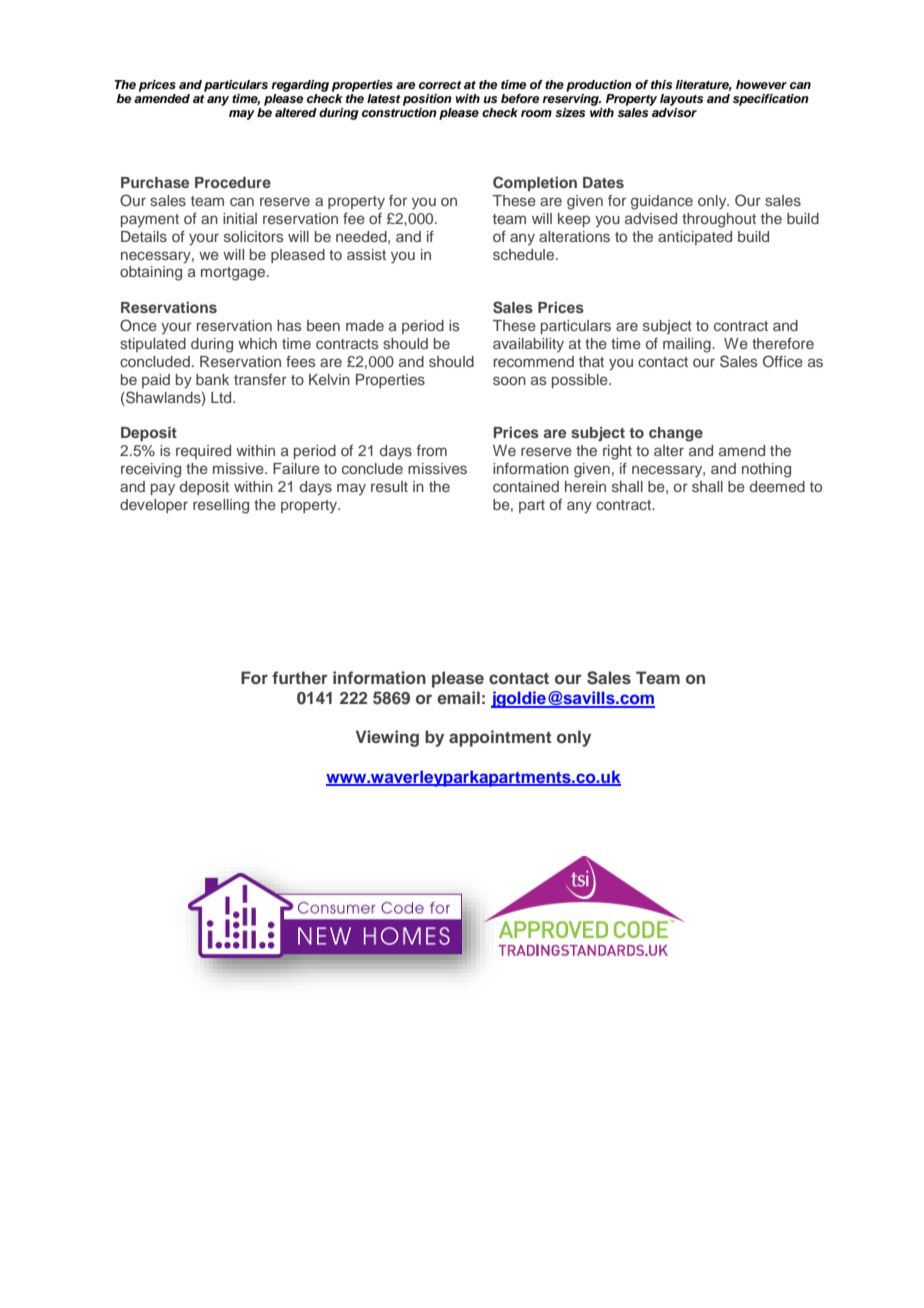 The image size is (924, 1308). Describe the element at coordinates (300, 86) in the image. I see `regarding` at that location.
